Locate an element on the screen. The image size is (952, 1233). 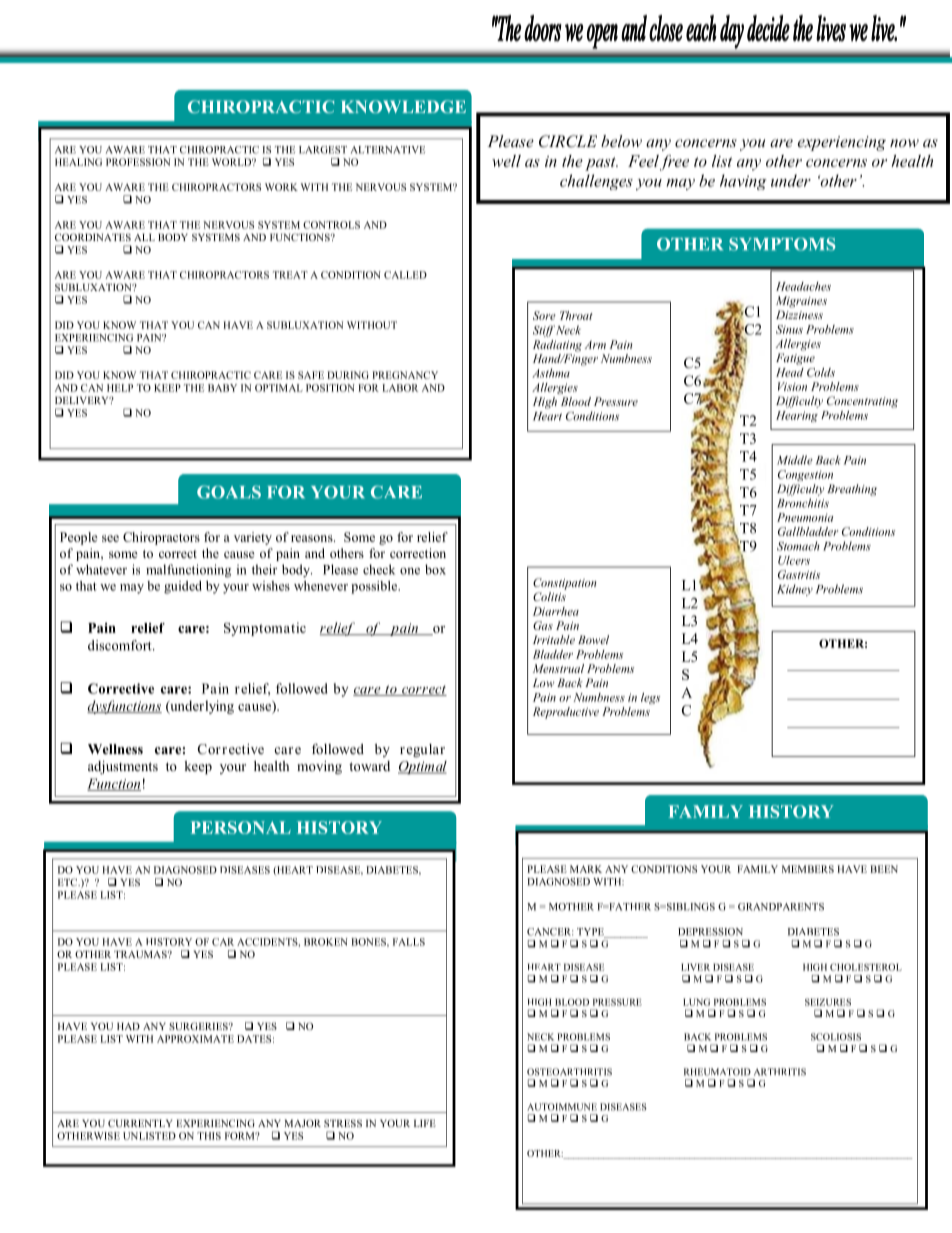
Congestion is located at coordinates (805, 475).
